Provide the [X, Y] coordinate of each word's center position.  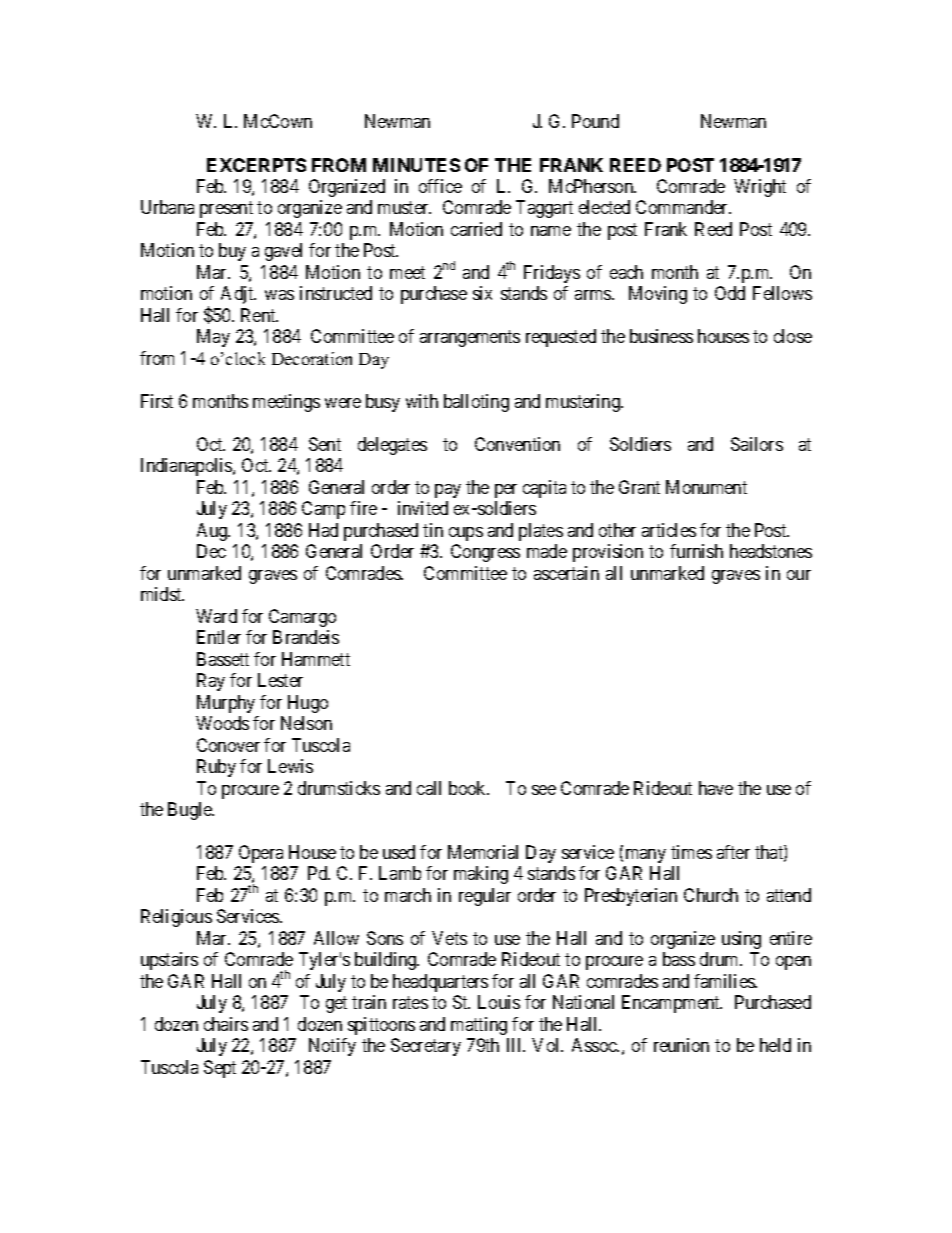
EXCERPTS [256, 165]
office [440, 186]
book [469, 788]
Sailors [757, 444]
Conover [228, 745]
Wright [760, 188]
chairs [226, 1024]
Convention [517, 444]
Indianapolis [187, 467]
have [716, 788]
